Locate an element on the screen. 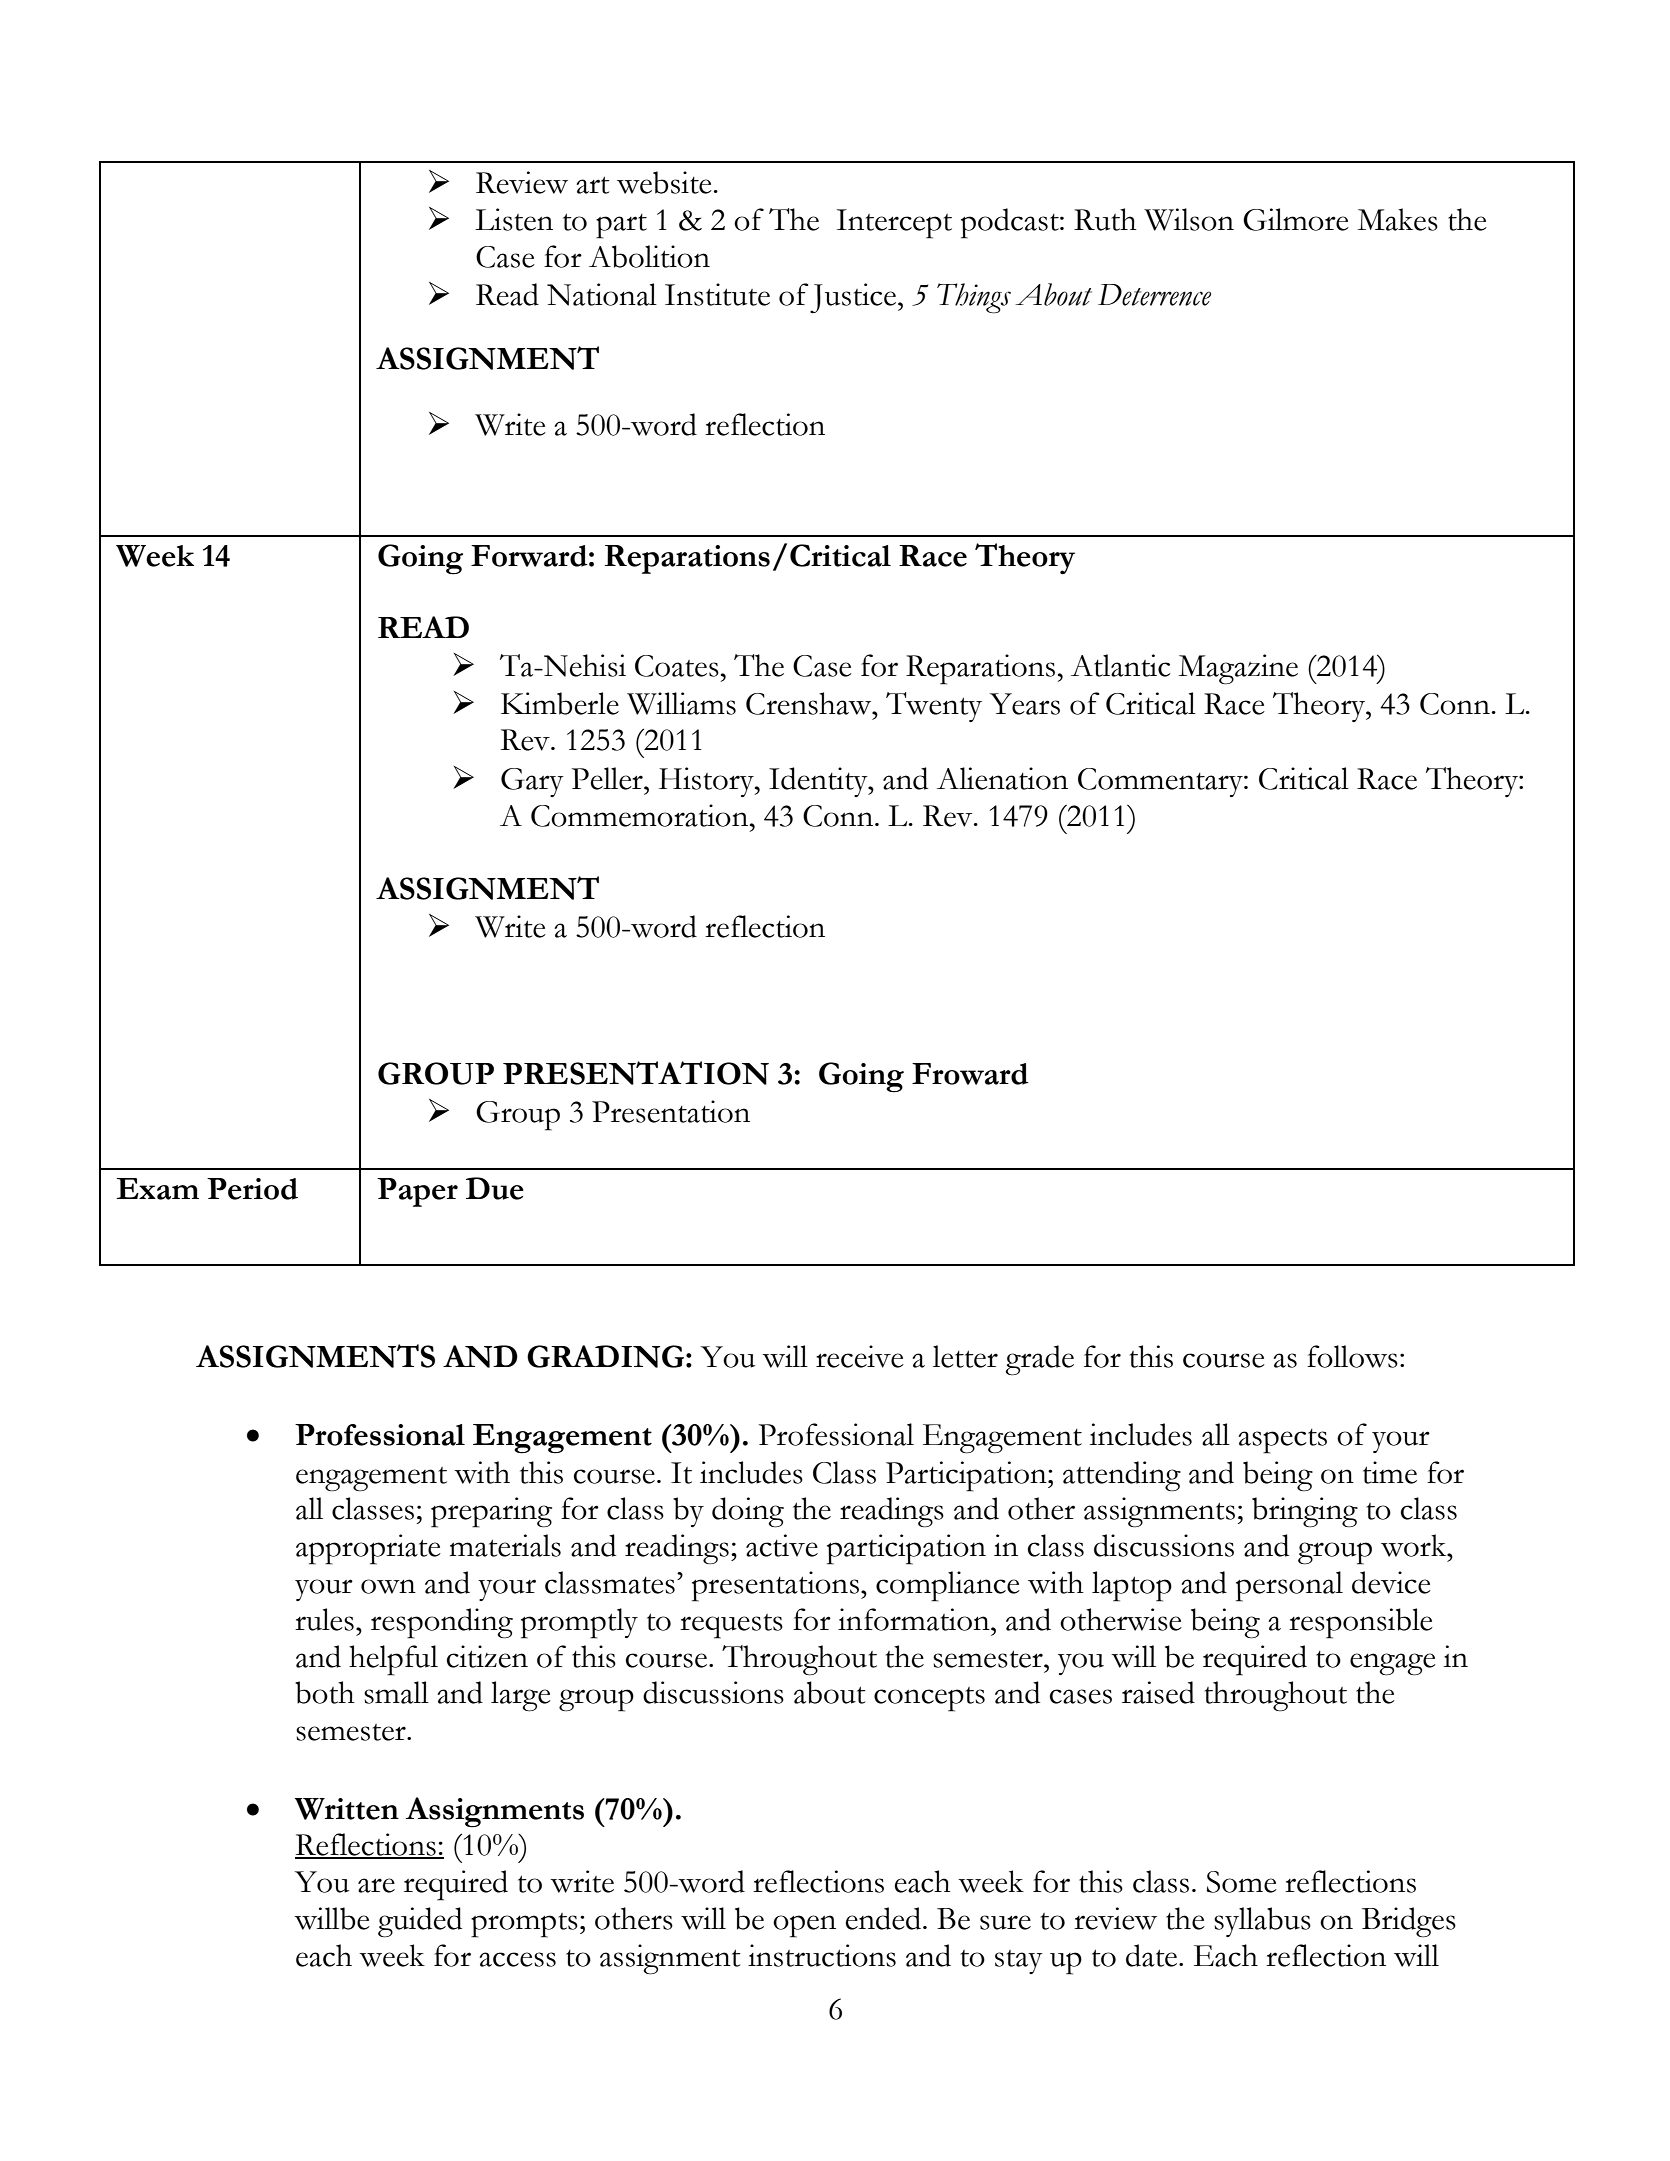 Image resolution: width=1670 pixels, height=2161 pixels. Listen is located at coordinates (514, 219).
